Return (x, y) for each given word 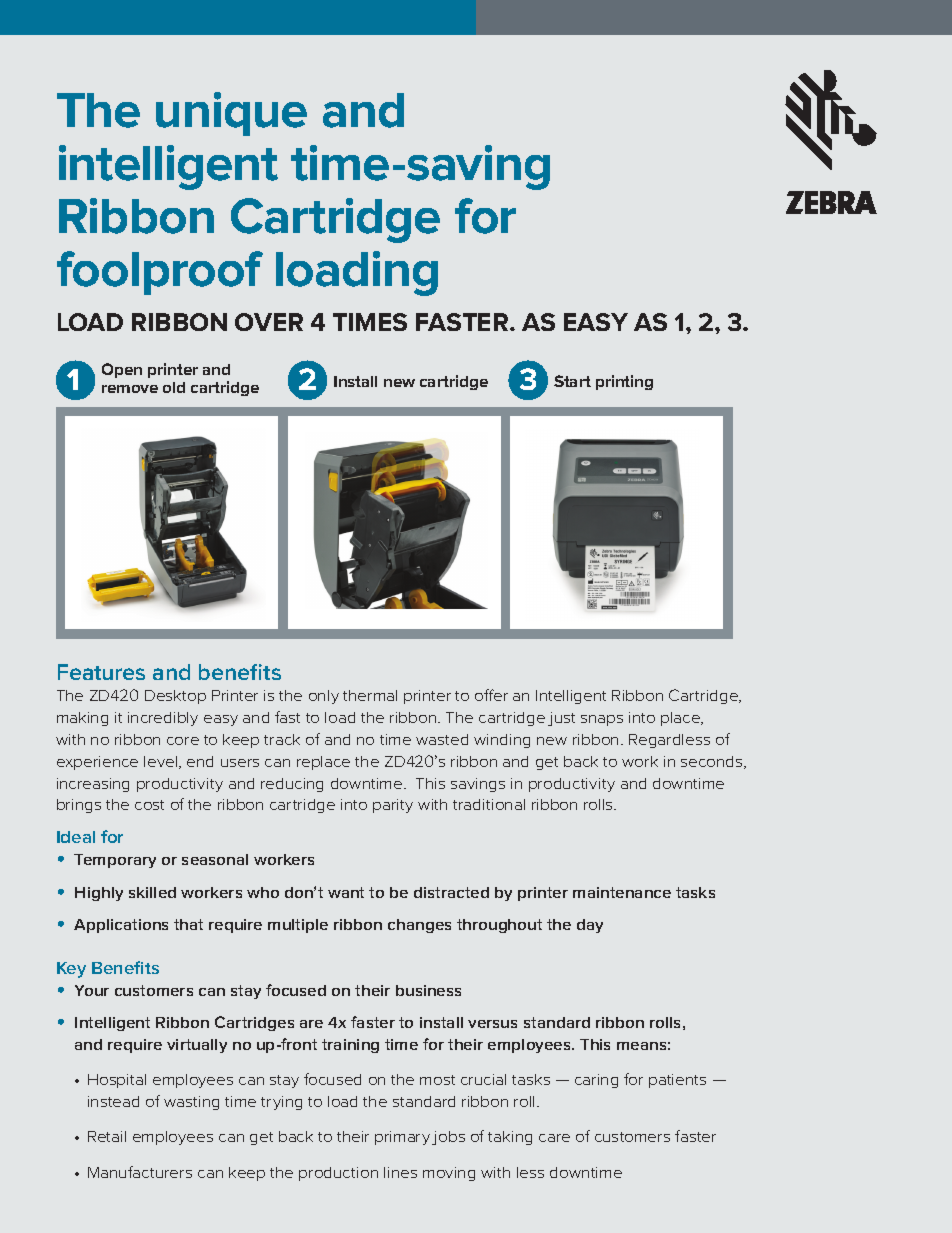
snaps (602, 720)
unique (231, 114)
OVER (269, 322)
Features (101, 672)
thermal (370, 695)
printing (624, 382)
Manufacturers (140, 1172)
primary (402, 1138)
